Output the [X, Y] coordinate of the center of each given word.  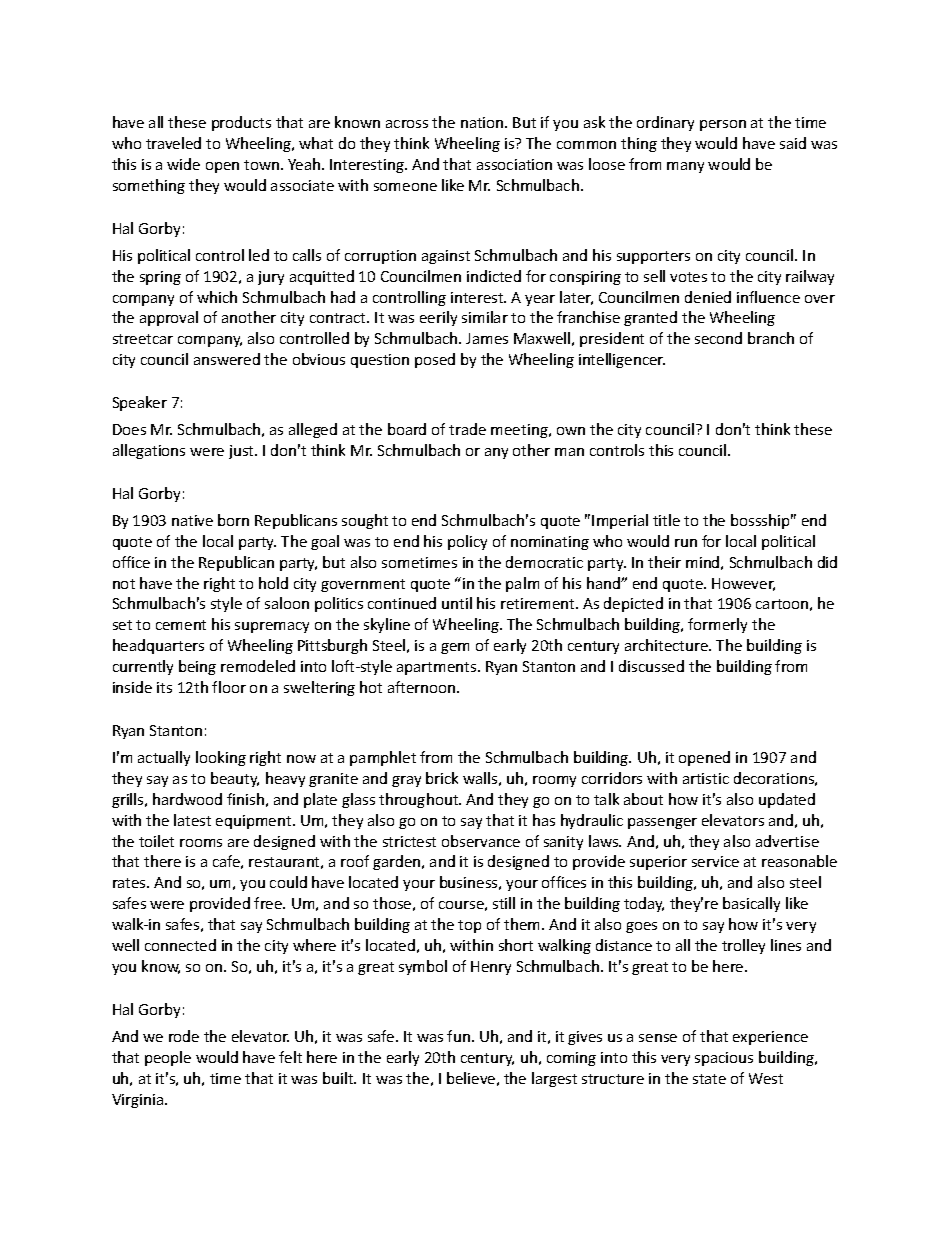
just [242, 452]
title [666, 520]
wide [183, 164]
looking [221, 758]
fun [458, 1036]
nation [483, 122]
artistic [706, 778]
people [168, 1058]
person [723, 125]
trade [467, 429]
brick [442, 778]
